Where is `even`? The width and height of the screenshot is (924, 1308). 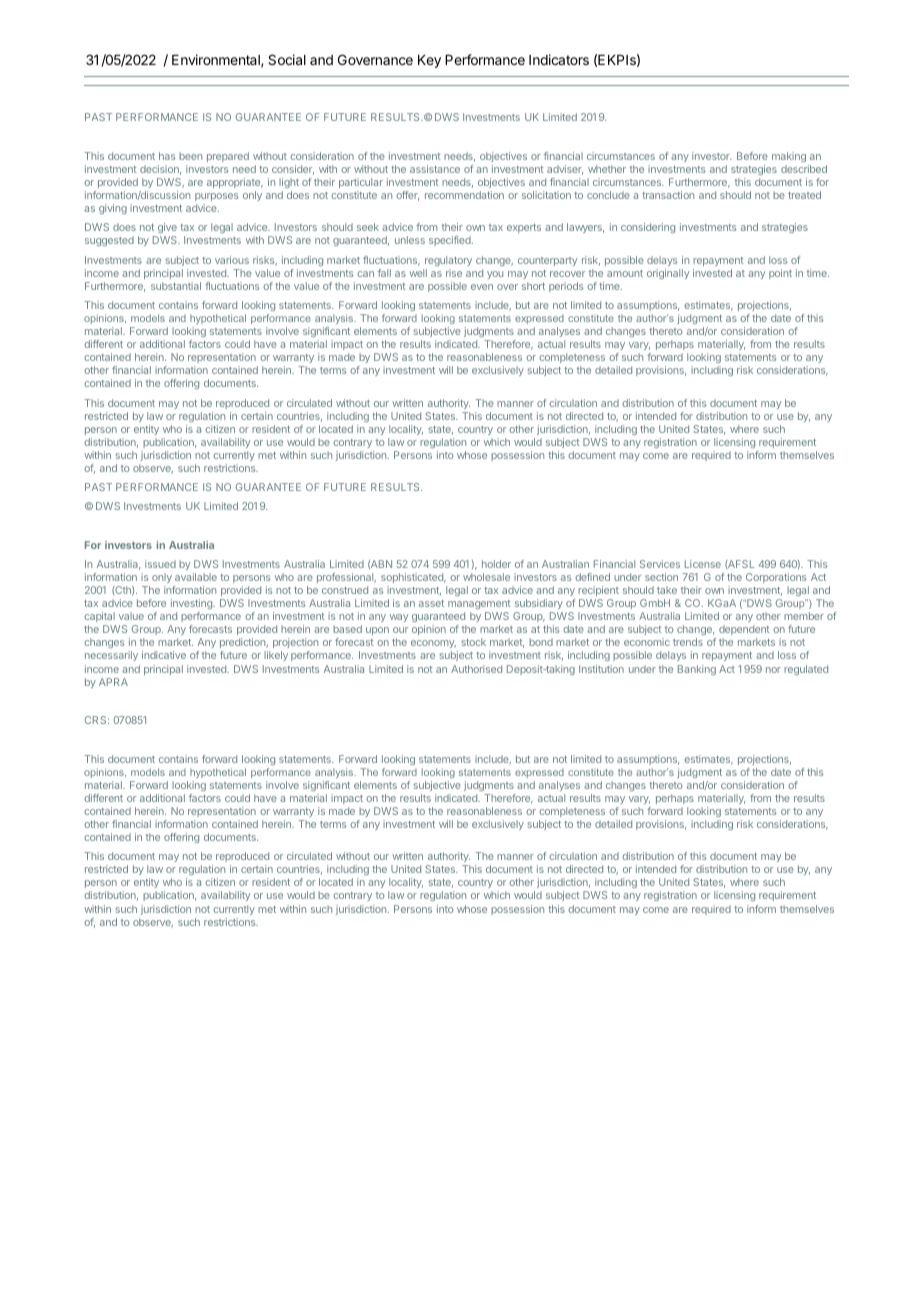 even is located at coordinates (482, 287).
